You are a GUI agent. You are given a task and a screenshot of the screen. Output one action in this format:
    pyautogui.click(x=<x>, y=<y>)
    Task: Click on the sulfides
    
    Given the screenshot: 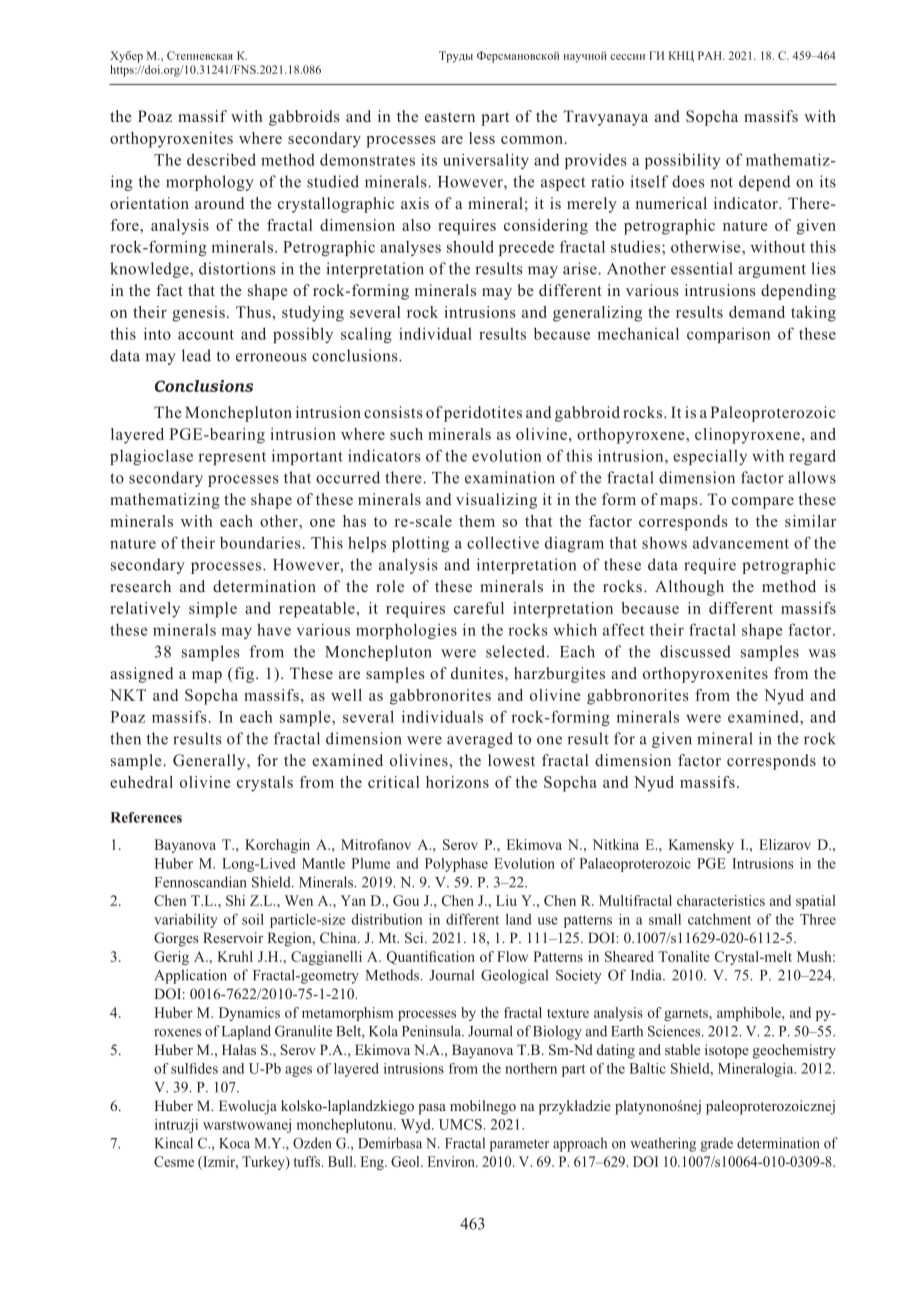 What is the action you would take?
    pyautogui.click(x=194, y=1068)
